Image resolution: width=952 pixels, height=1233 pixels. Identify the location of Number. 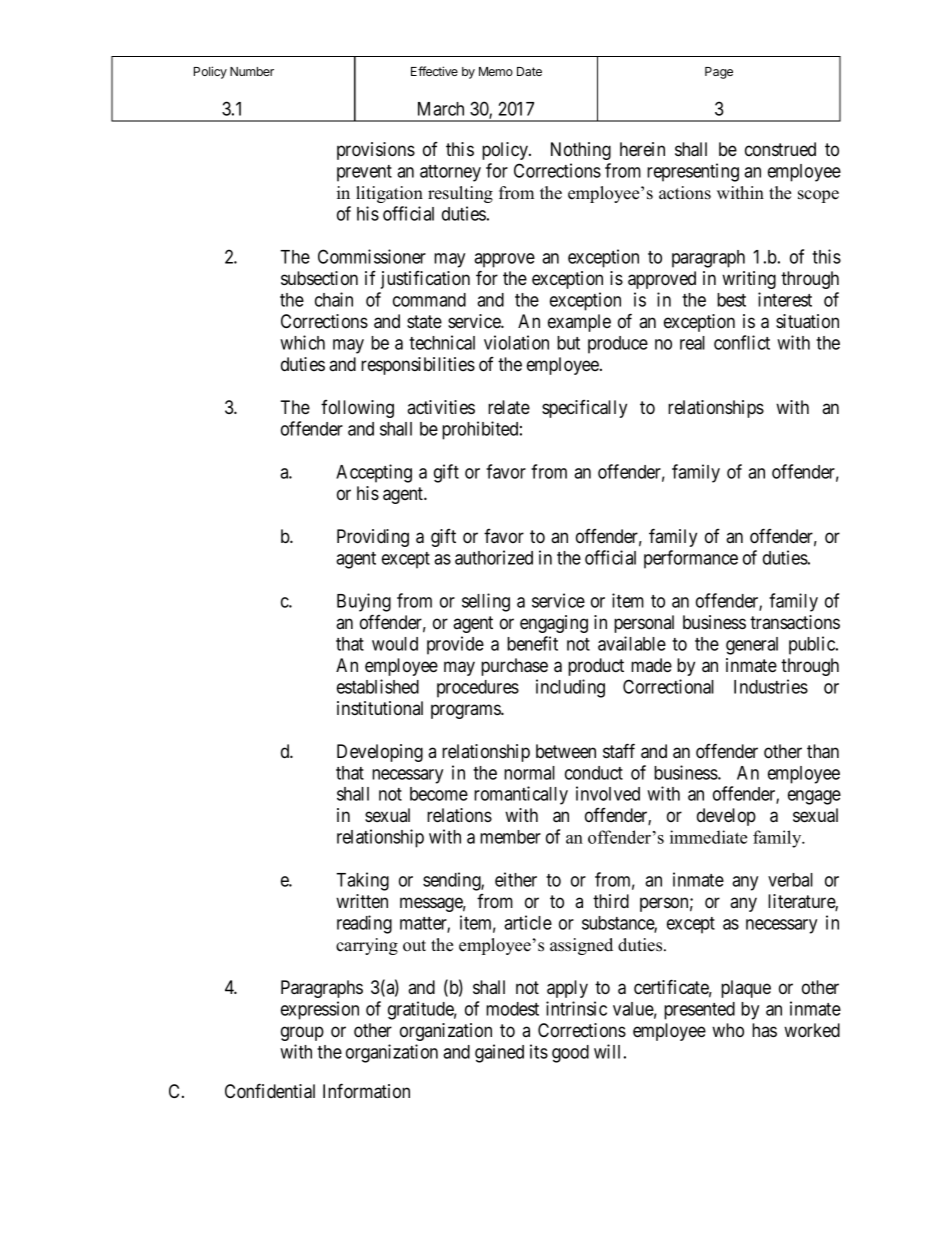
(252, 71).
